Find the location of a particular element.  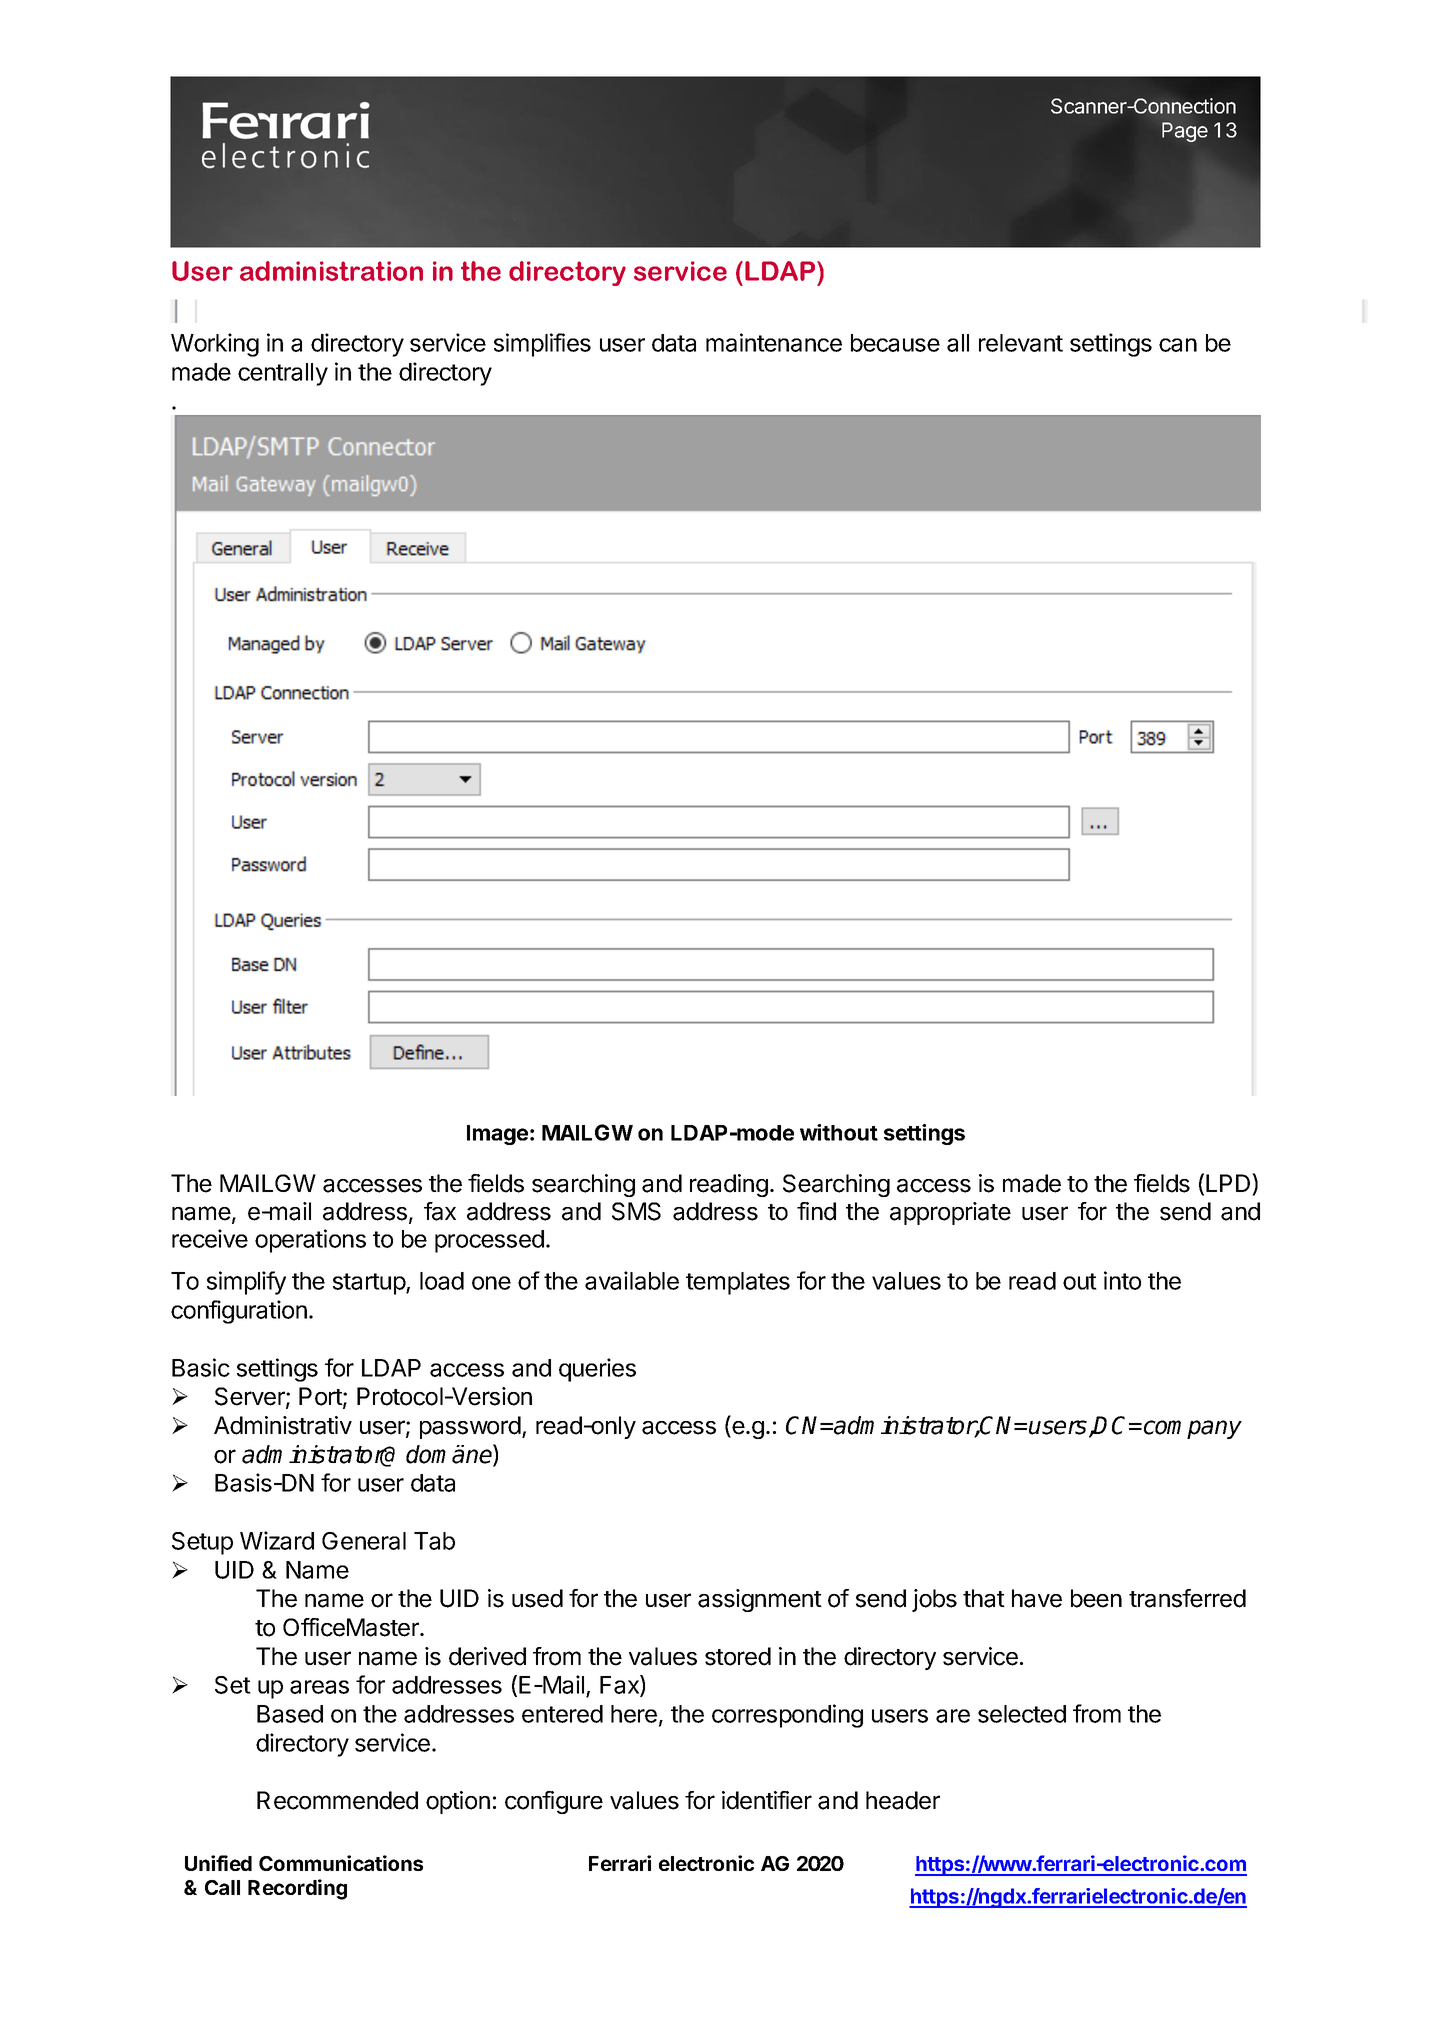

administration is located at coordinates (331, 271).
